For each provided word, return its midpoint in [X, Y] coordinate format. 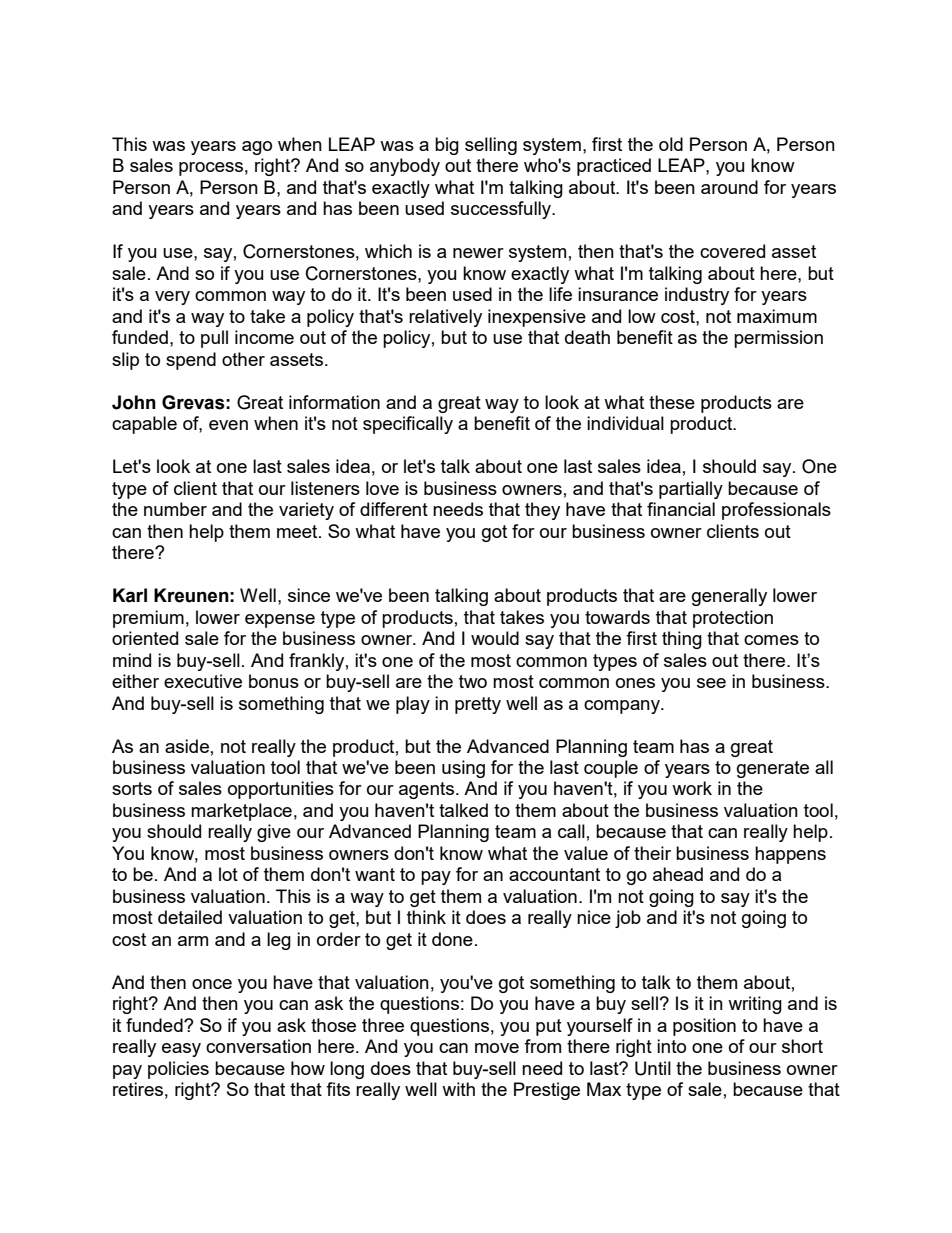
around [729, 187]
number [175, 509]
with [458, 1089]
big [447, 146]
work [692, 788]
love [382, 488]
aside [187, 746]
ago [257, 148]
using [463, 769]
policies [178, 1070]
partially [691, 490]
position [704, 1027]
